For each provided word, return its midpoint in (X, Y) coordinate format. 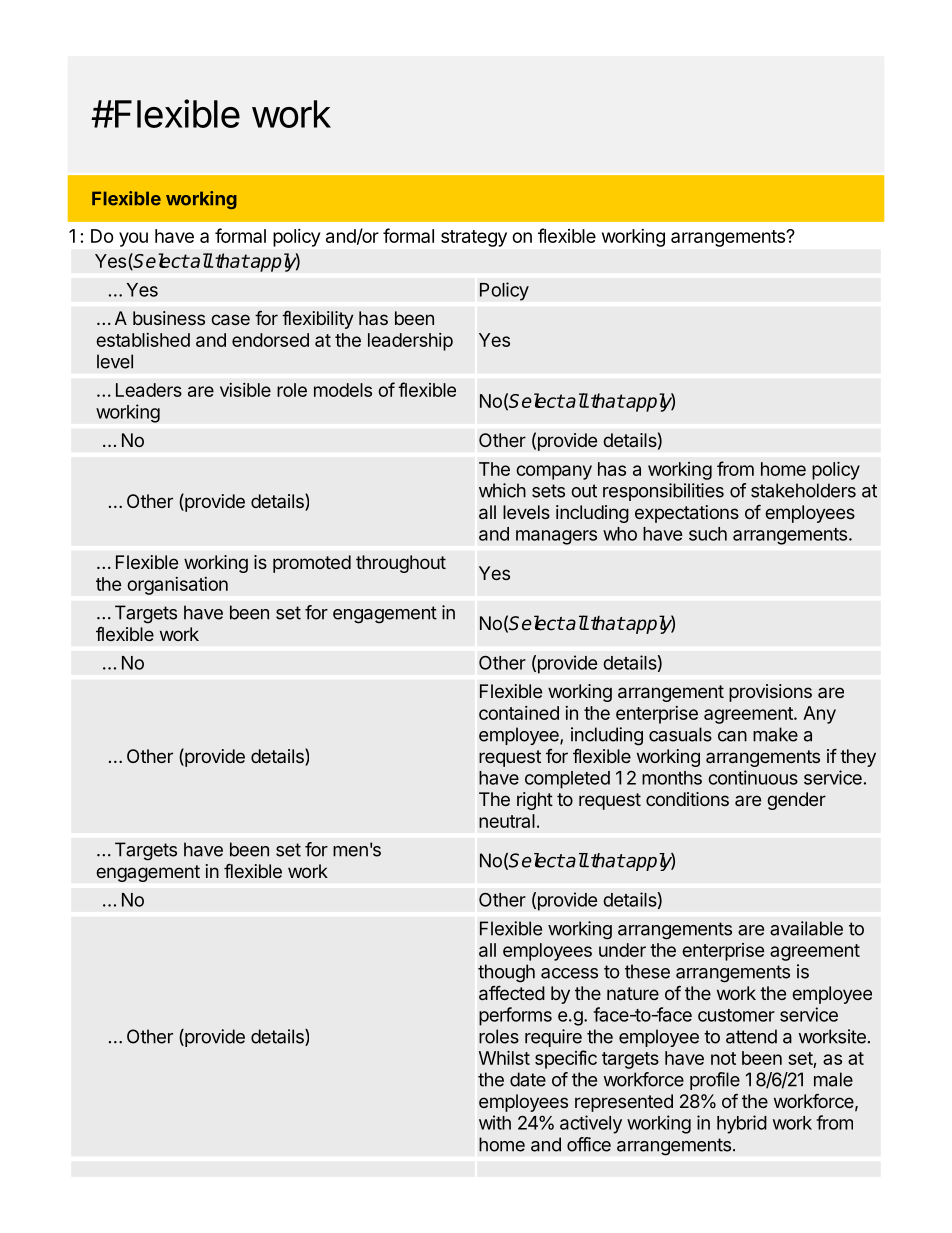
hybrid (742, 1124)
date (528, 1079)
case (230, 319)
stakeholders (803, 490)
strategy (474, 238)
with (495, 1122)
